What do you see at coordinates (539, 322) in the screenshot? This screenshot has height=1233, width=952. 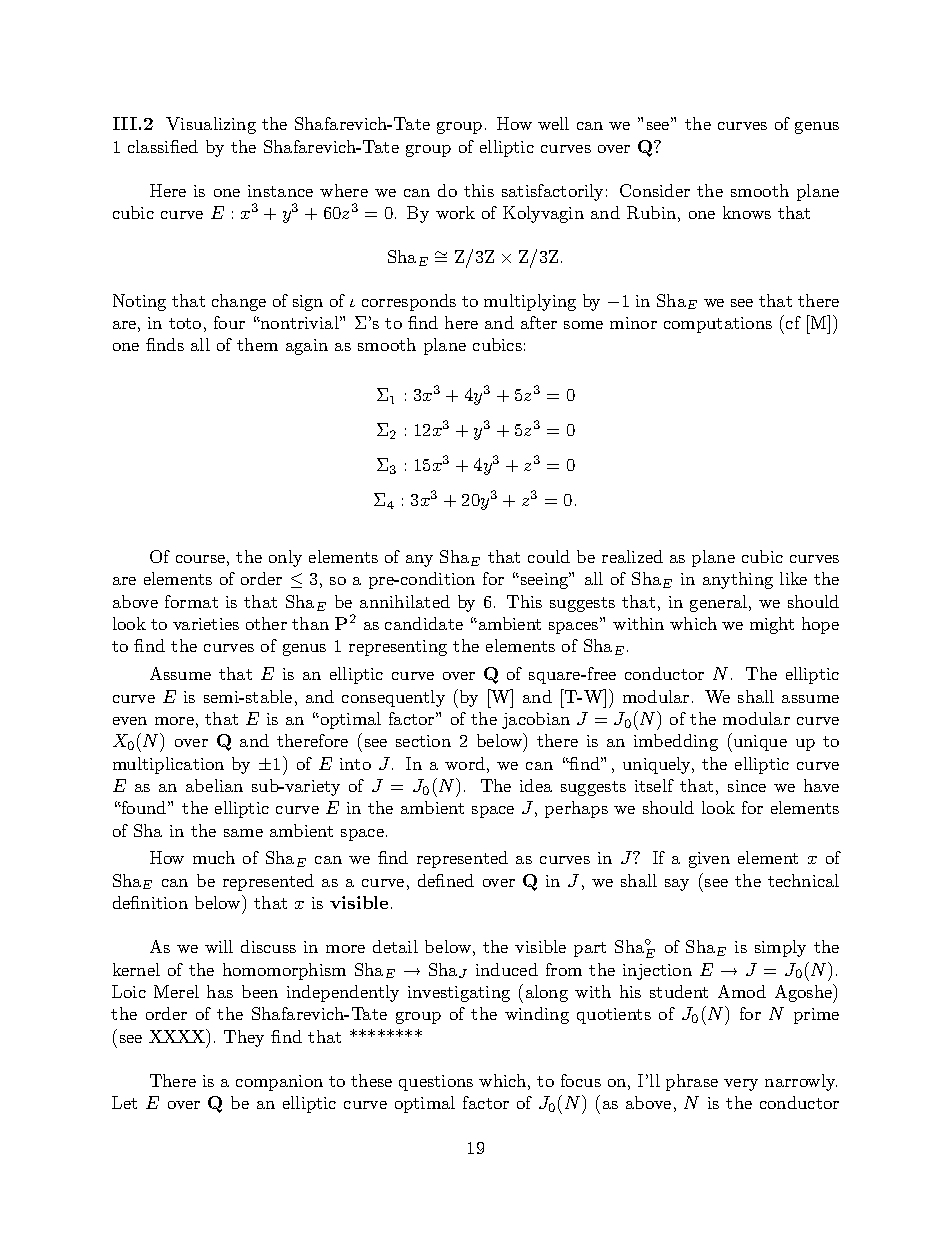 I see `after` at bounding box center [539, 322].
